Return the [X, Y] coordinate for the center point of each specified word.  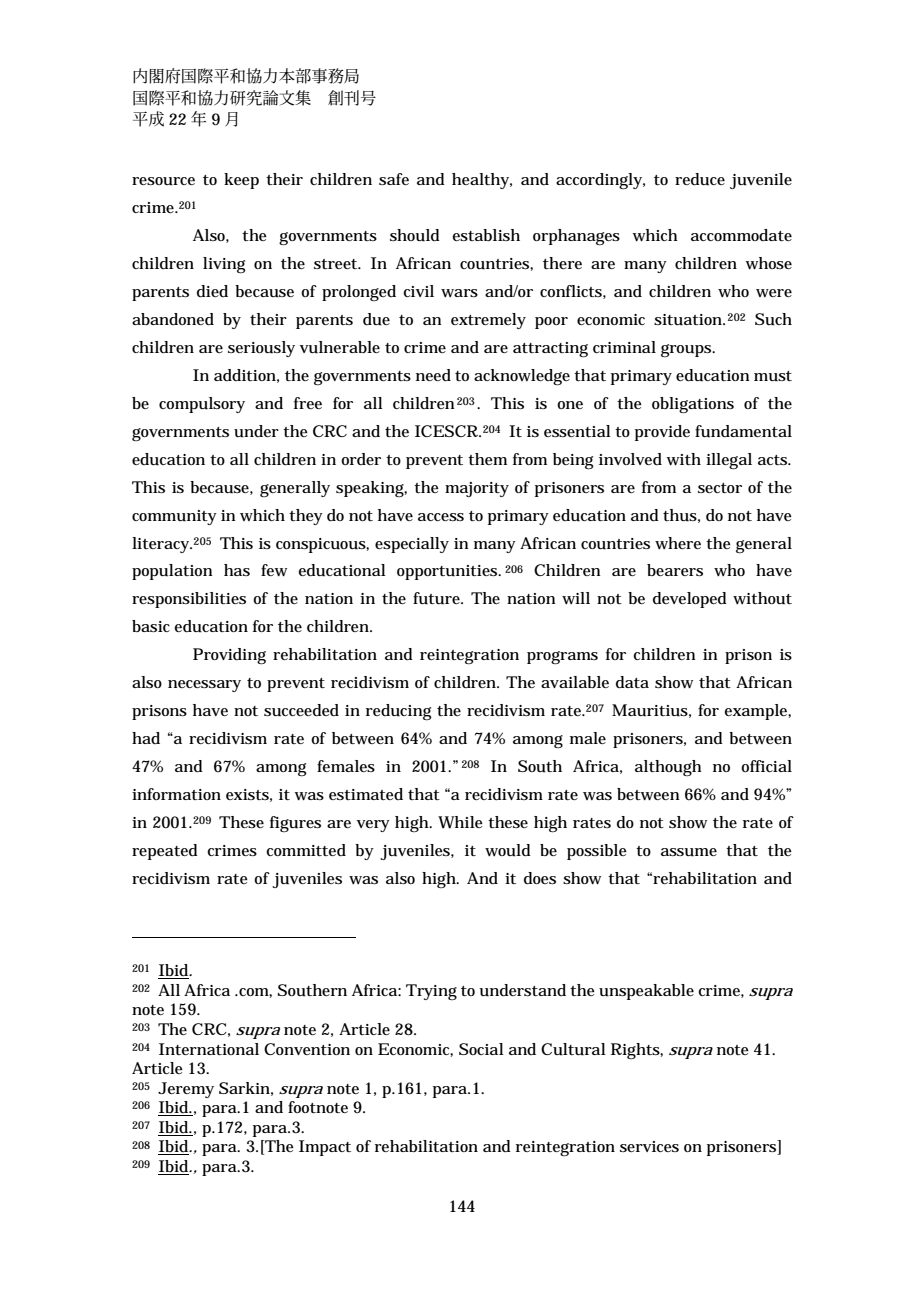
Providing [229, 656]
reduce [700, 179]
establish [486, 235]
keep [241, 181]
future [437, 598]
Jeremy [186, 1090]
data [632, 682]
